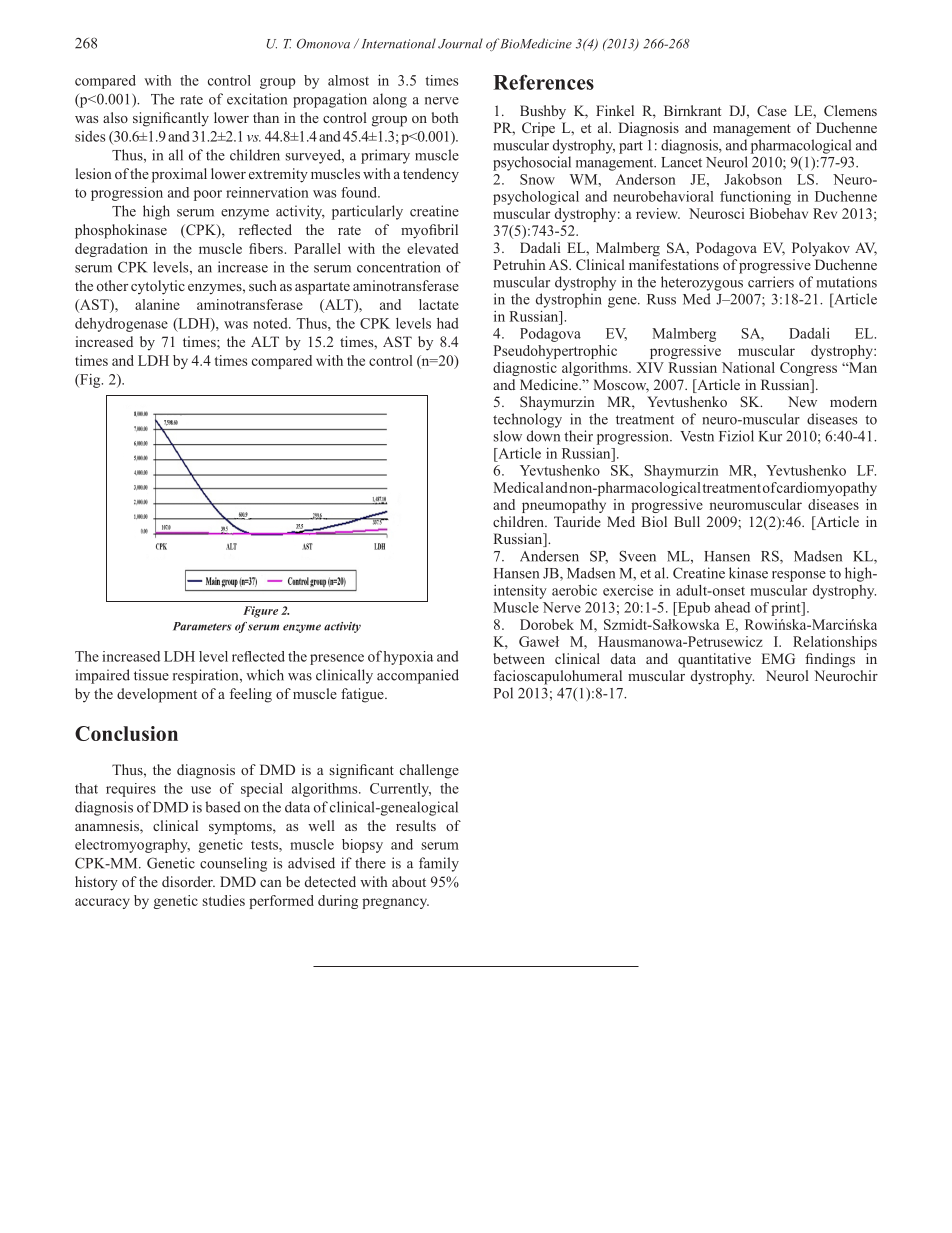 The width and height of the screenshot is (952, 1233). I want to click on accompanied, so click(418, 676).
